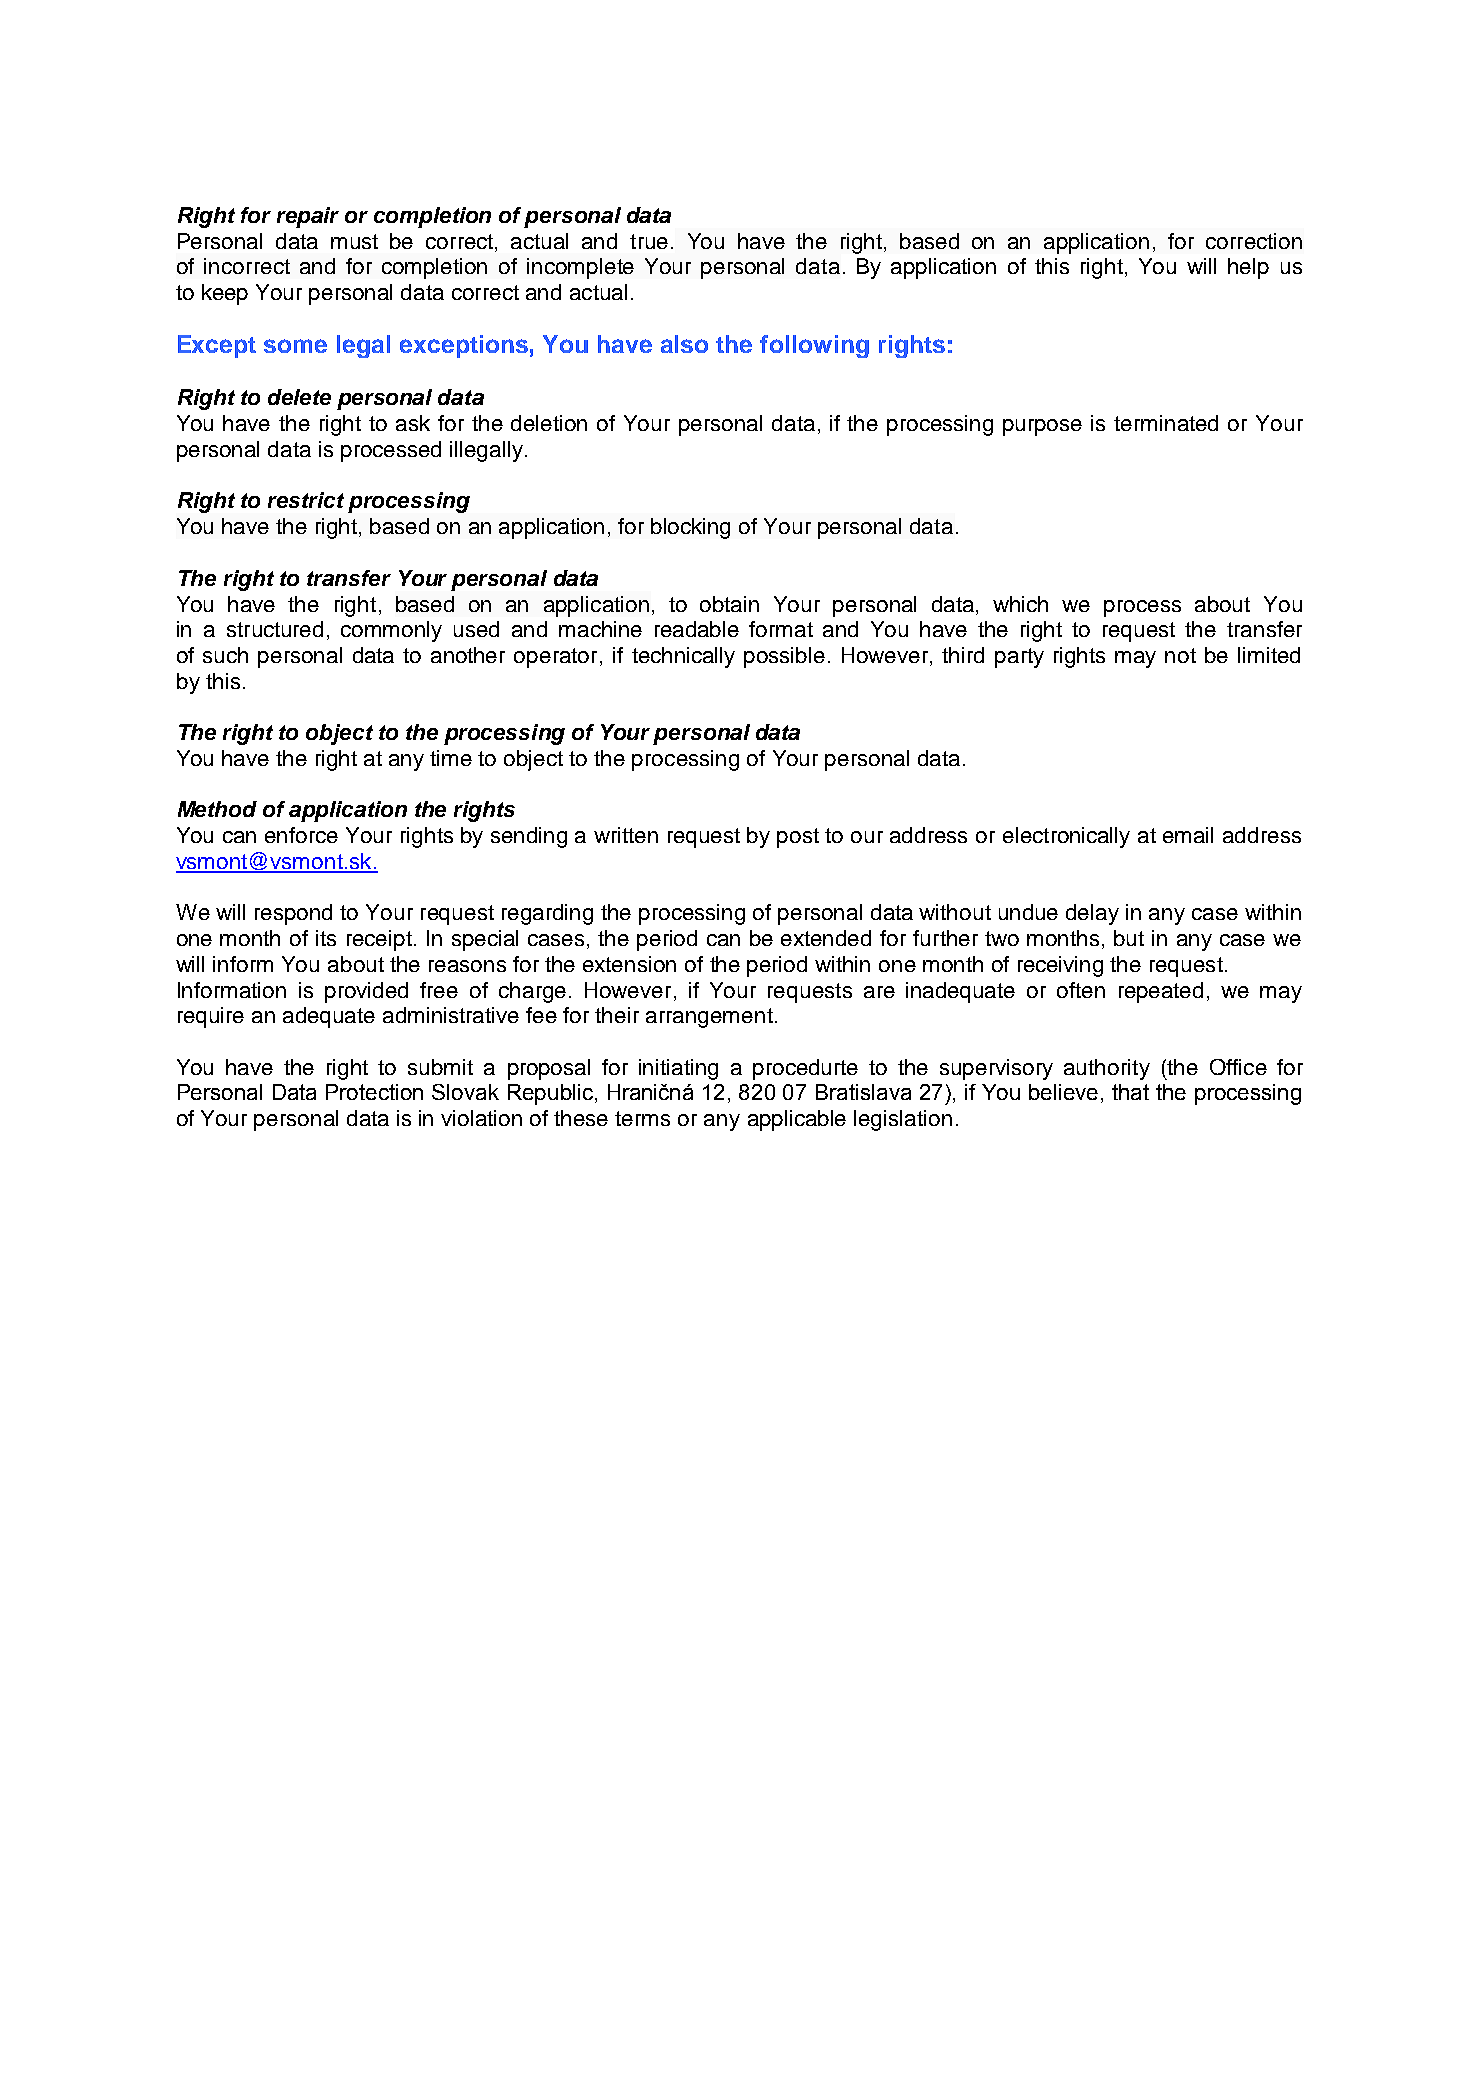 The height and width of the screenshot is (2093, 1480). I want to click on Protection, so click(374, 1092).
